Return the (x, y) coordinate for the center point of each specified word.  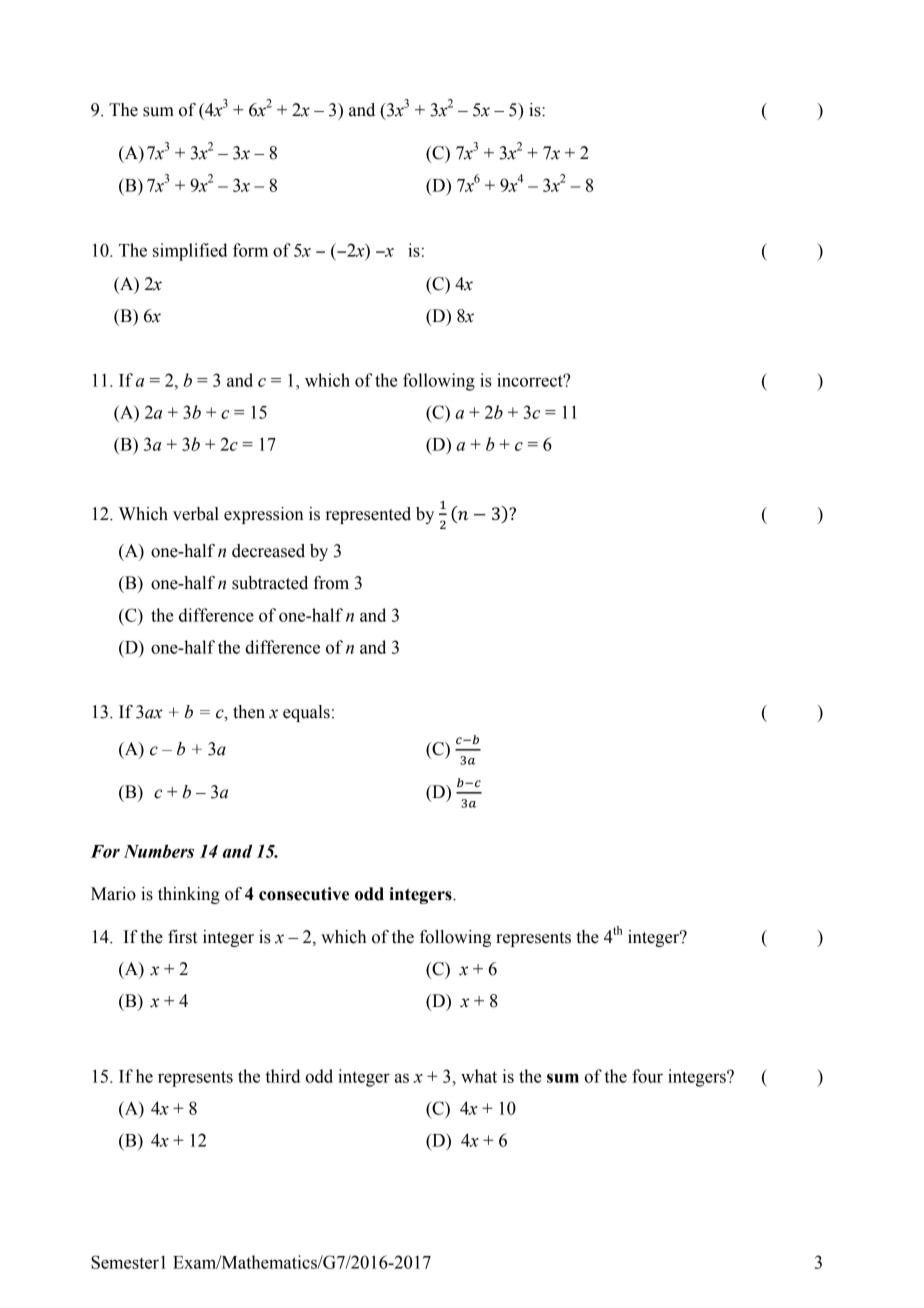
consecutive (304, 894)
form (250, 250)
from (331, 583)
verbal (196, 514)
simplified (190, 252)
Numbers (159, 851)
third (282, 1076)
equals (306, 713)
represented (368, 515)
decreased (268, 551)
